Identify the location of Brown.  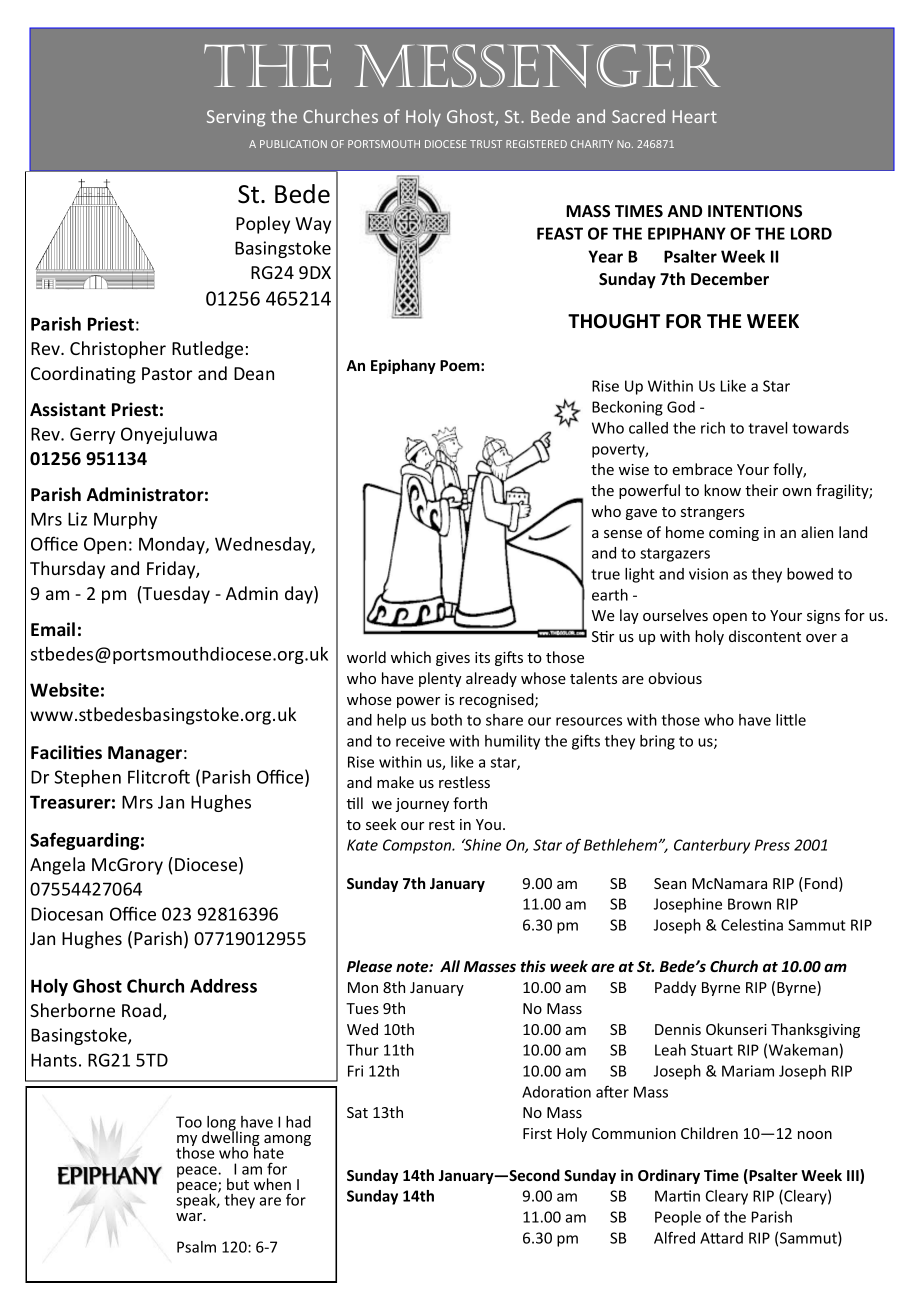
(749, 904).
